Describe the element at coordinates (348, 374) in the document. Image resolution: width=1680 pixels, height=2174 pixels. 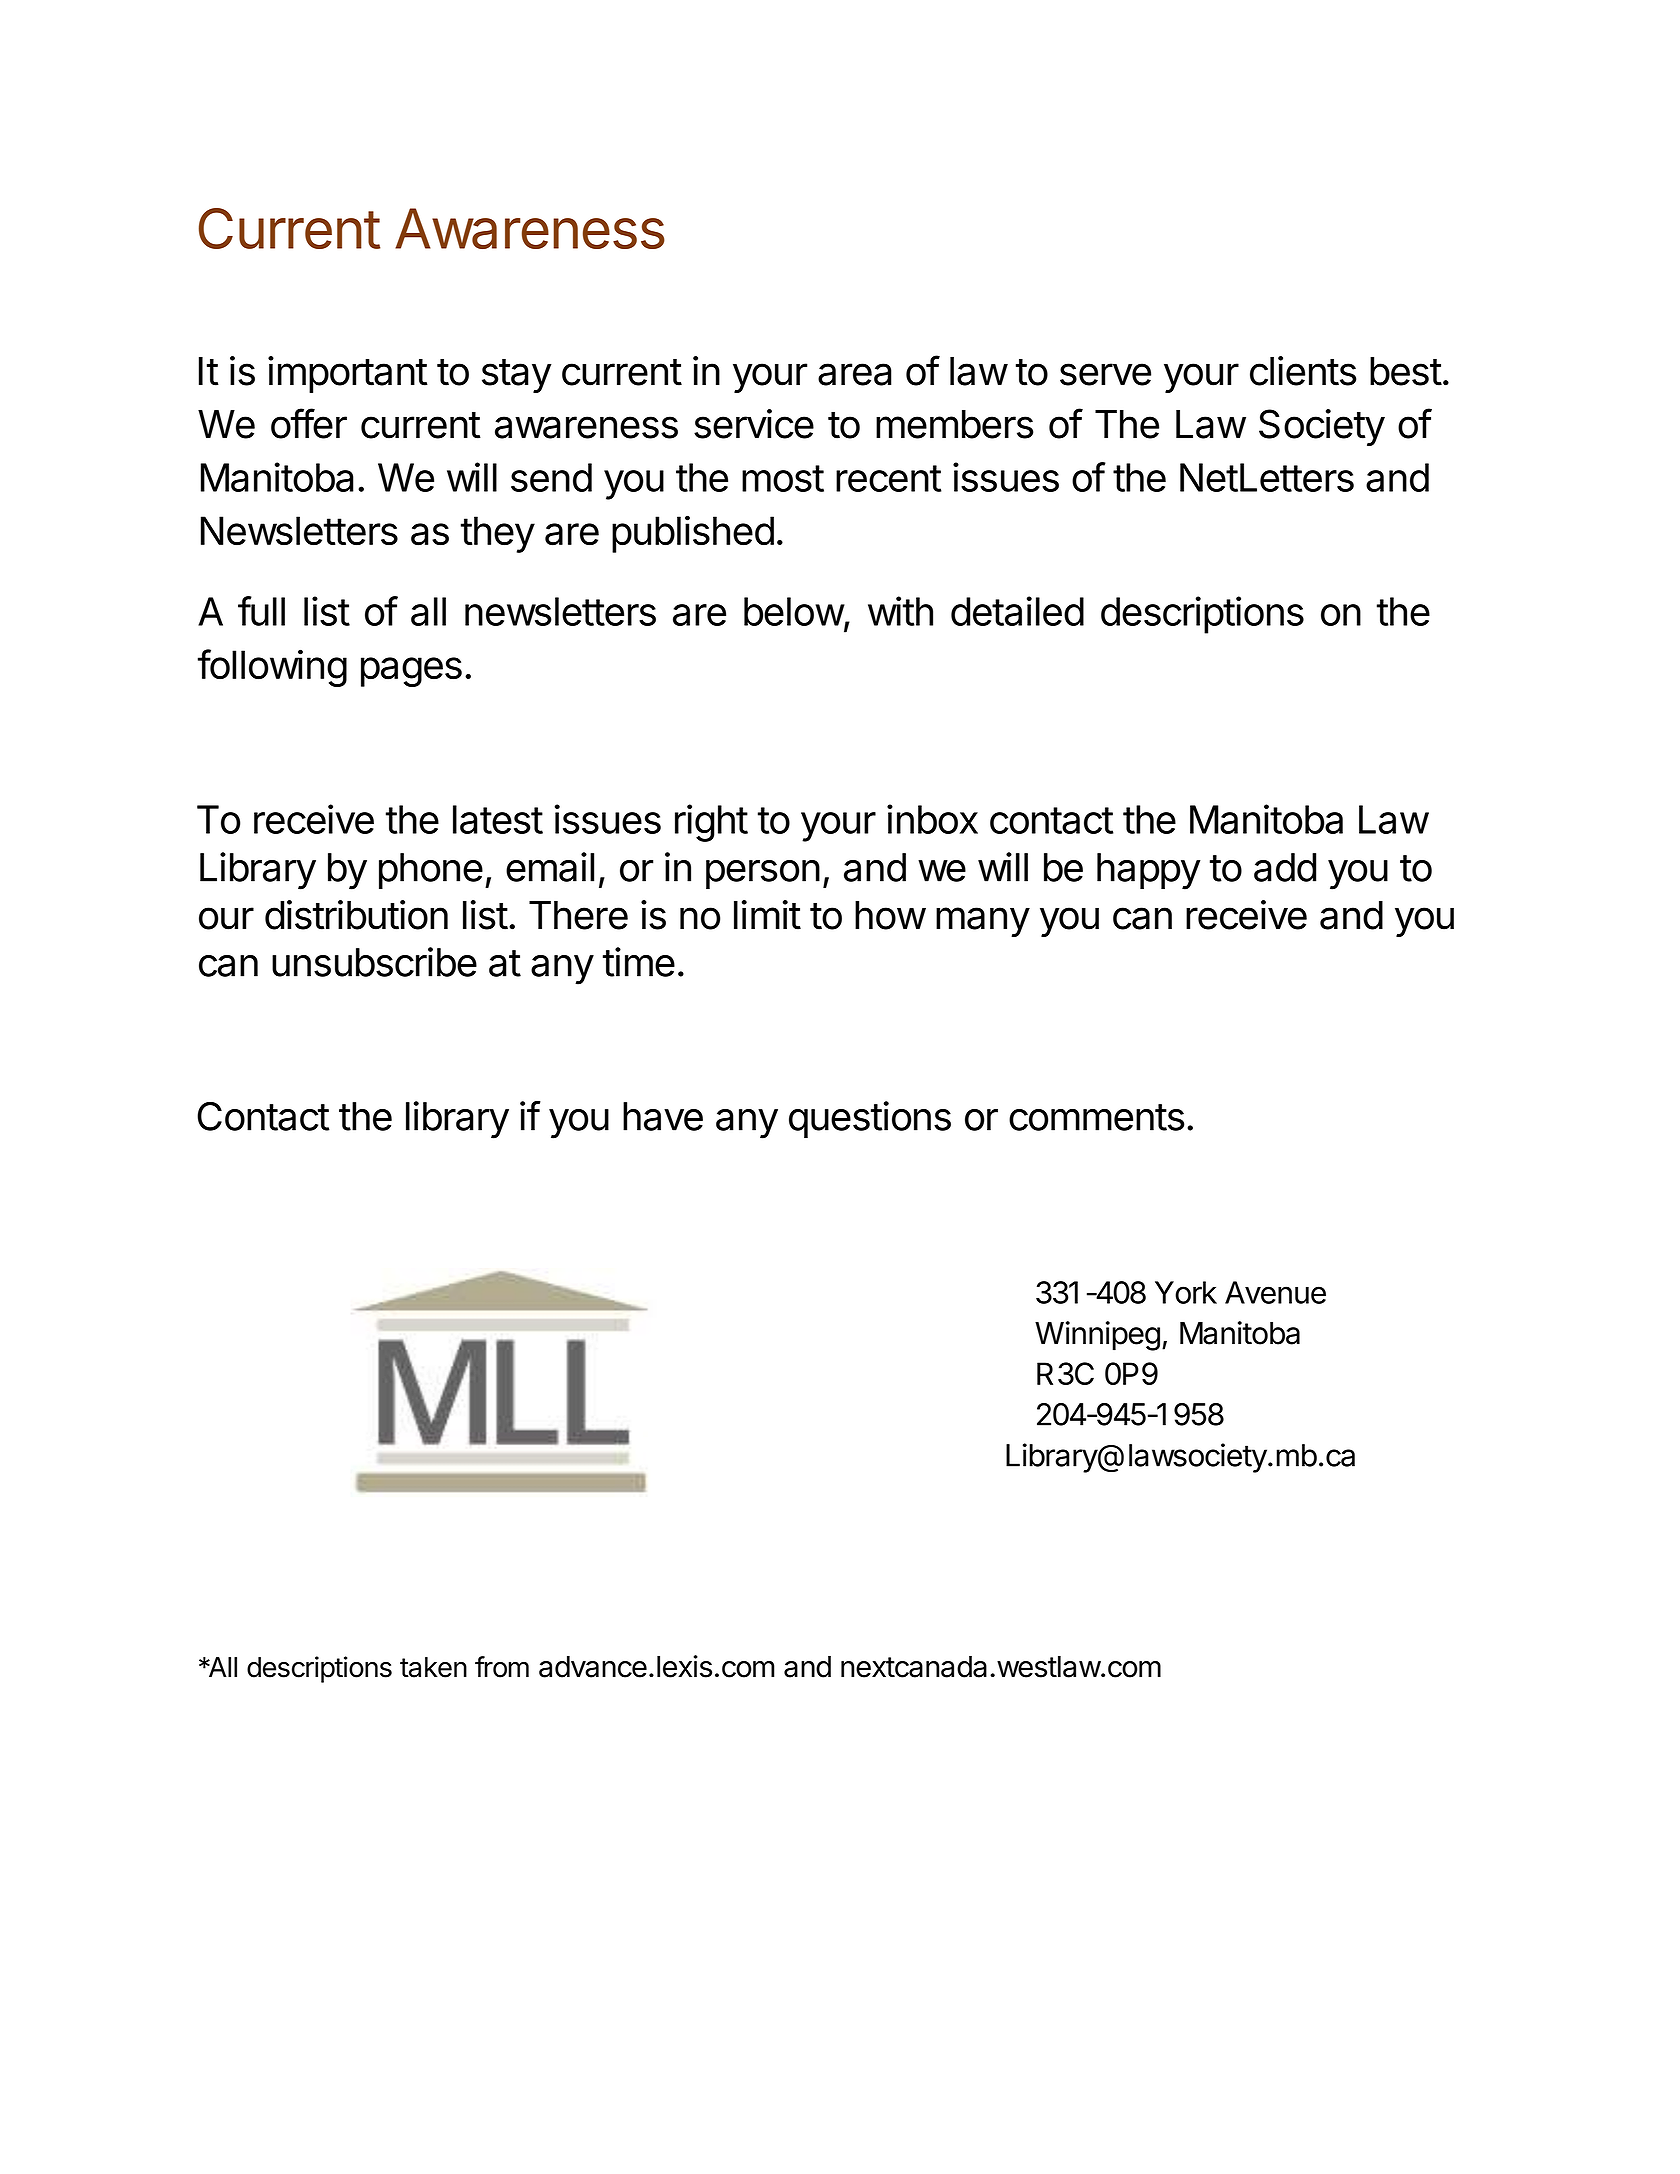
I see `important` at that location.
